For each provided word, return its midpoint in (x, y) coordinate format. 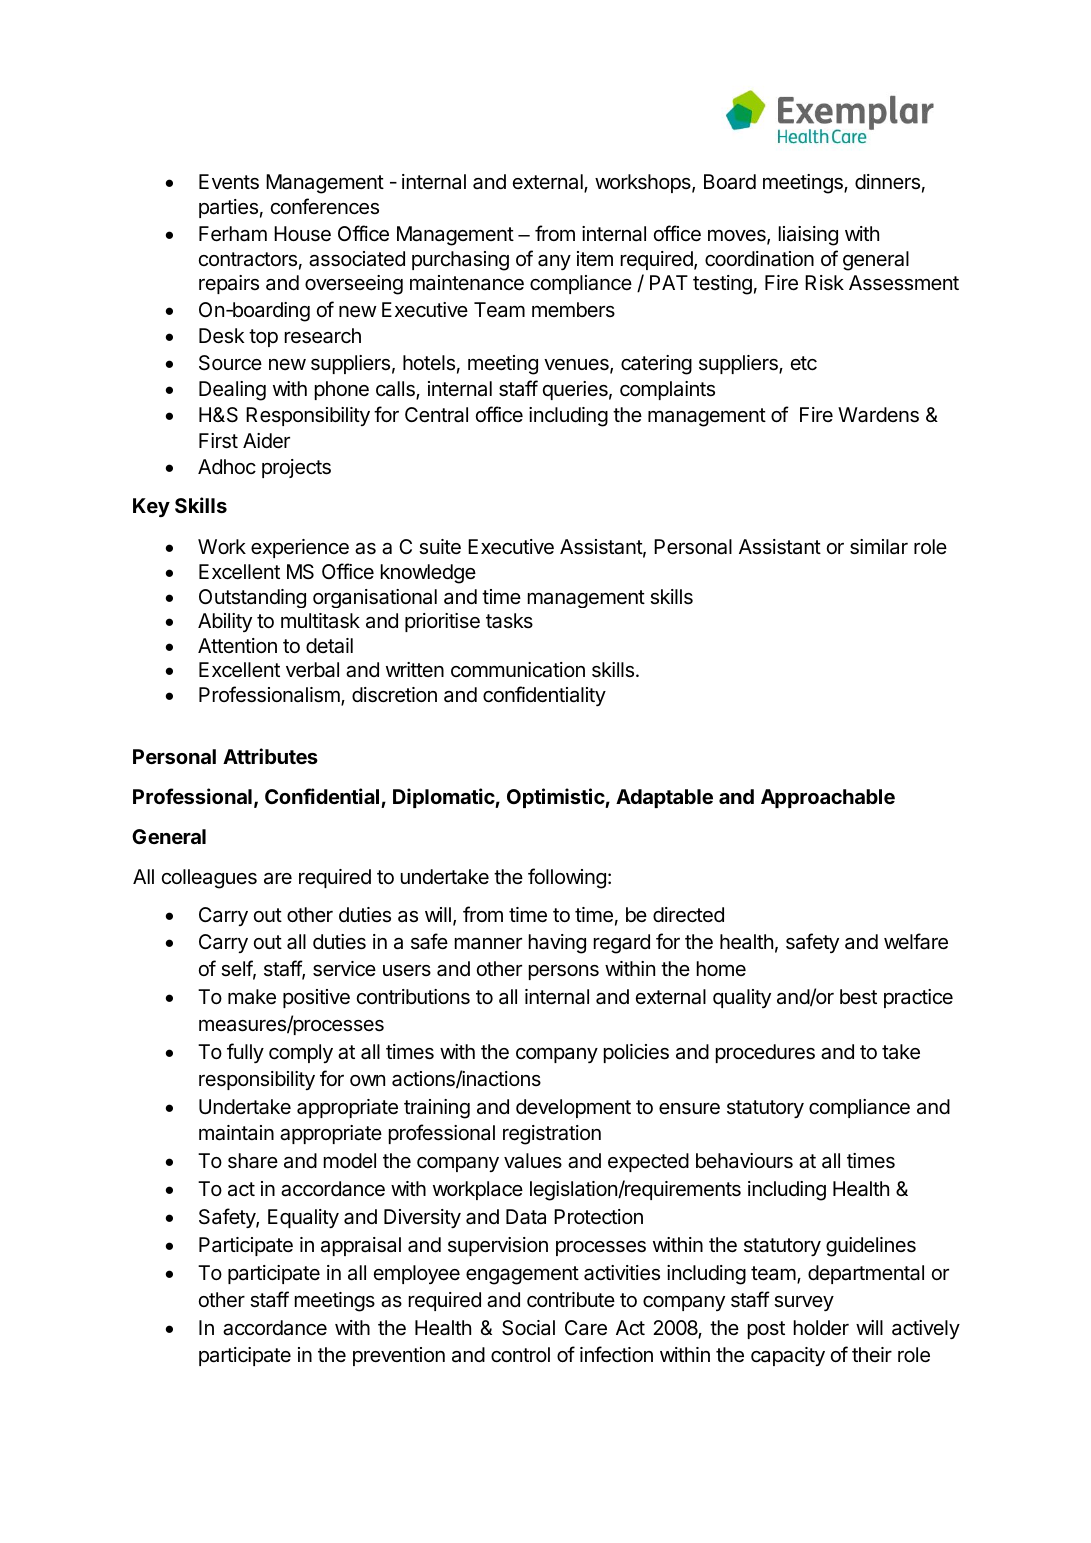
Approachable (828, 798)
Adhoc (227, 466)
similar (879, 547)
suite (440, 547)
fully (245, 1053)
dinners (887, 182)
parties (228, 208)
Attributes (270, 756)
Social (528, 1328)
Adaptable (664, 798)
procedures (765, 1053)
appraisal (361, 1246)
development (573, 1108)
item (595, 258)
